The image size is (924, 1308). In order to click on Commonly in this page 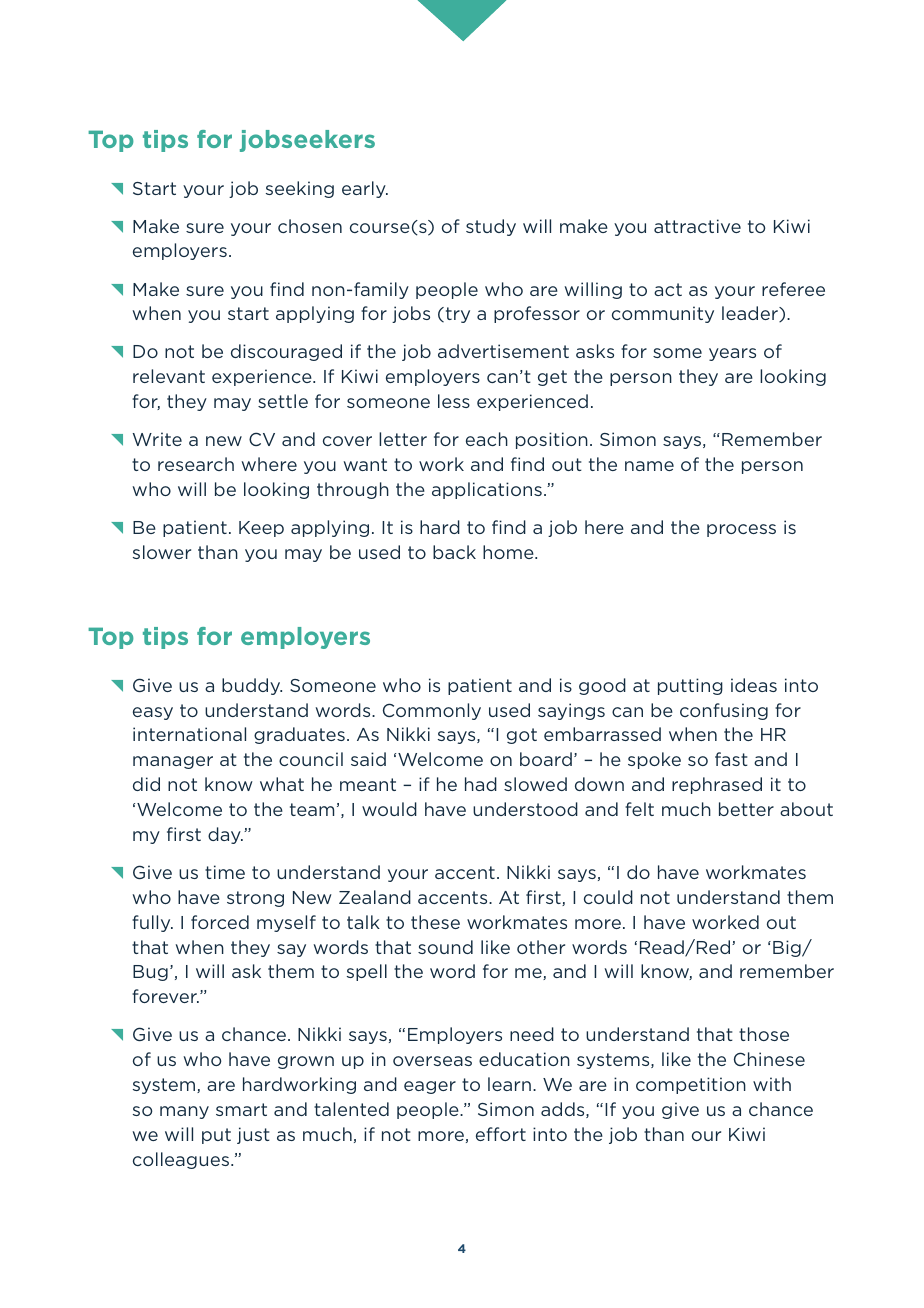, I will do `click(432, 711)`.
